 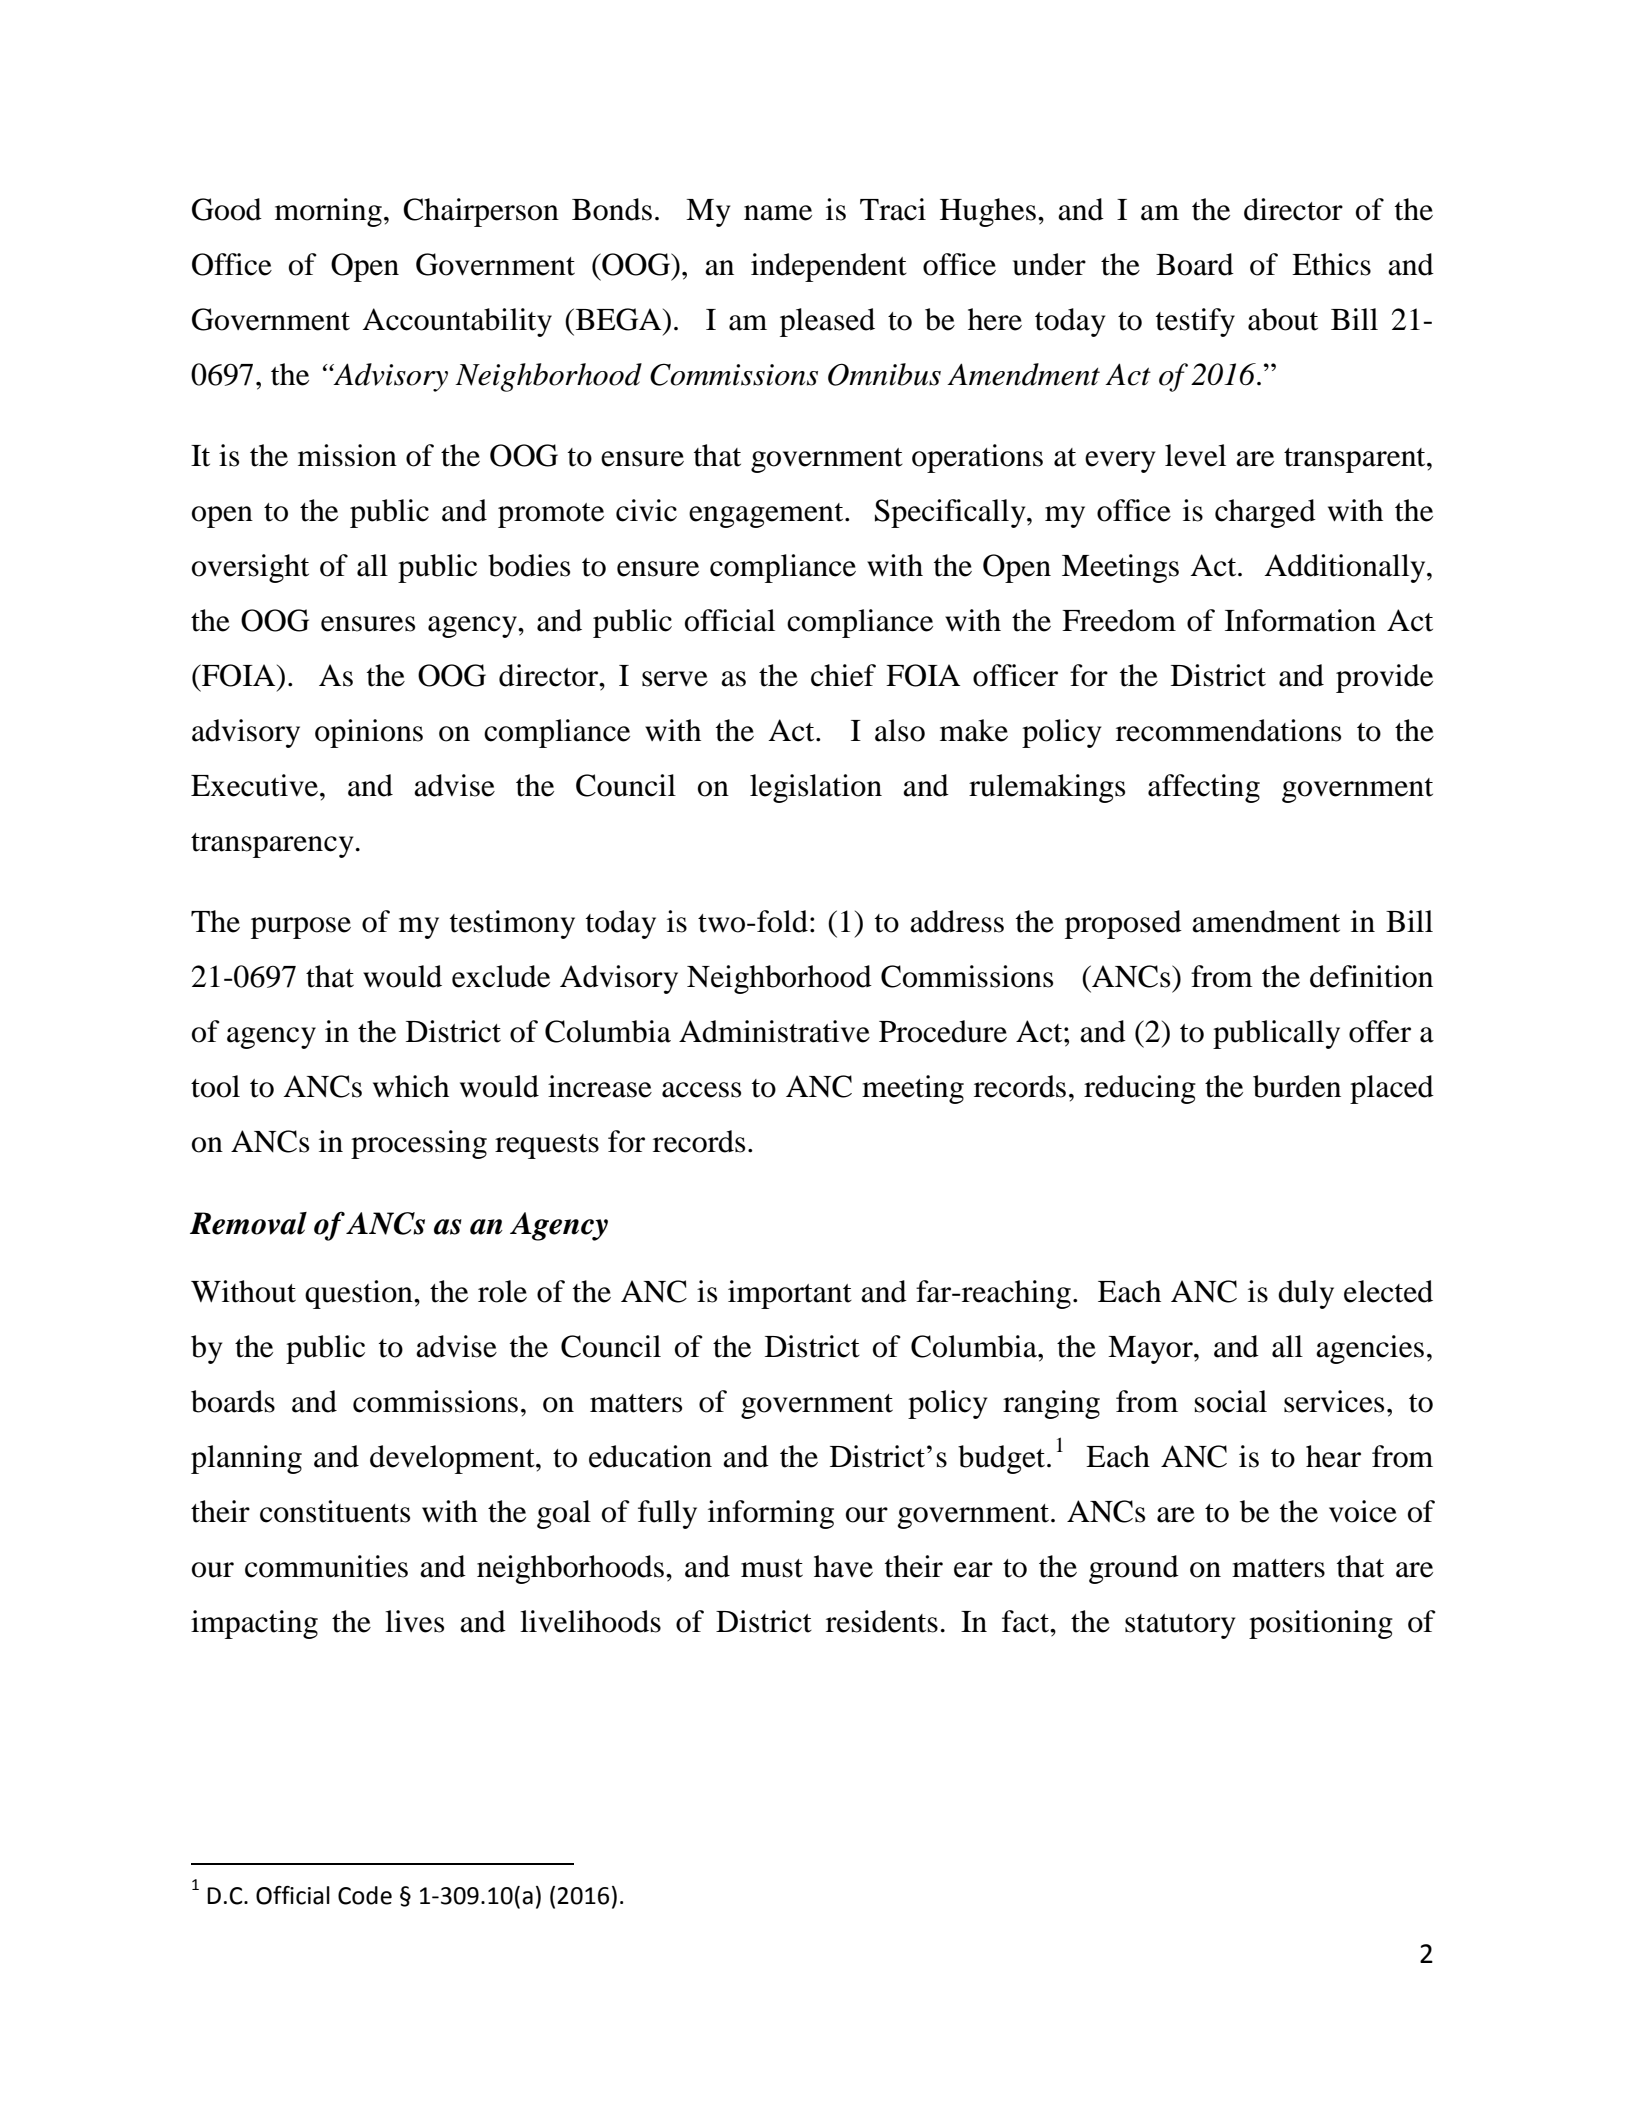 What do you see at coordinates (771, 1514) in the screenshot?
I see `informing` at bounding box center [771, 1514].
